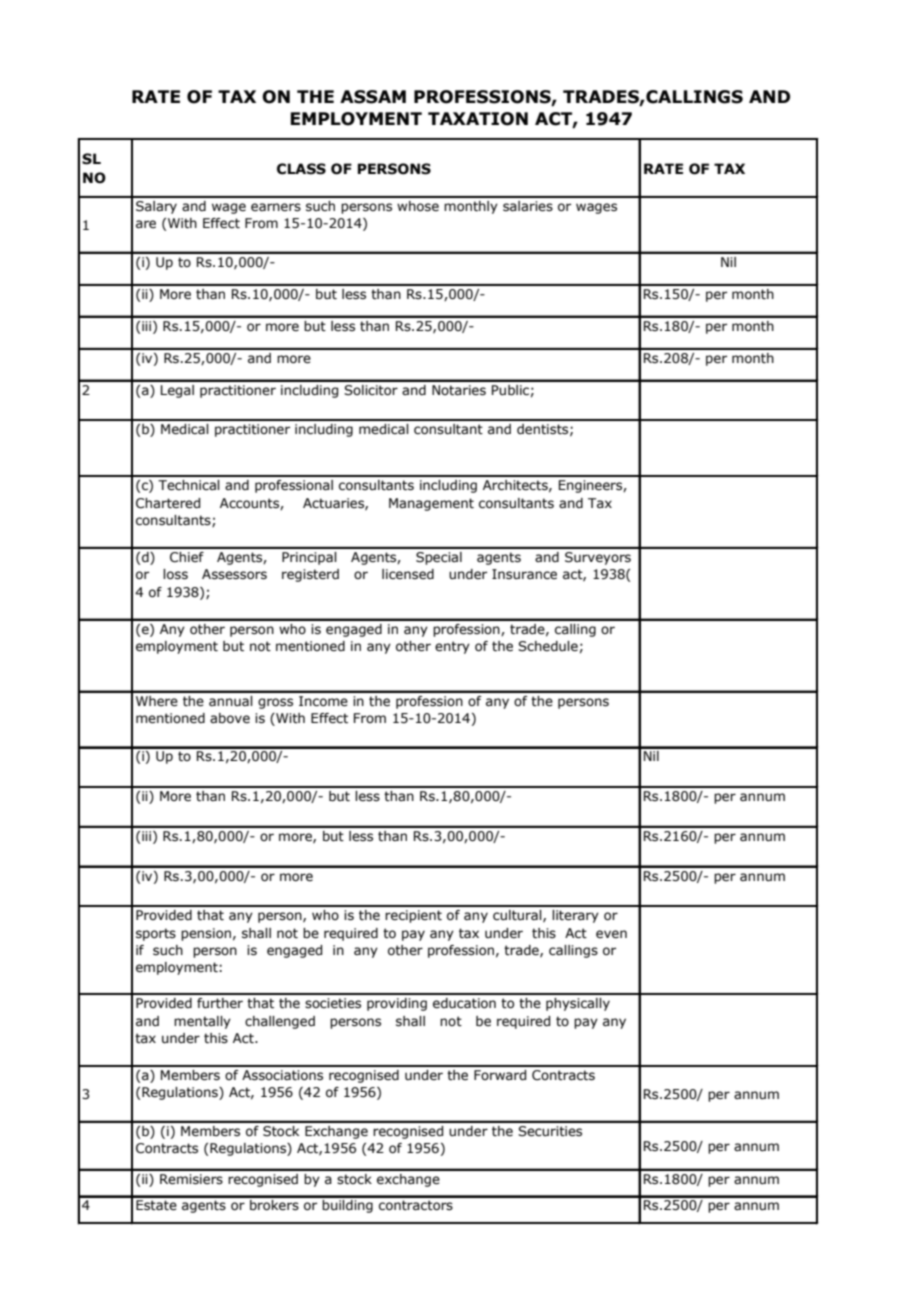 Image resolution: width=924 pixels, height=1308 pixels. I want to click on contractors, so click(416, 1205).
